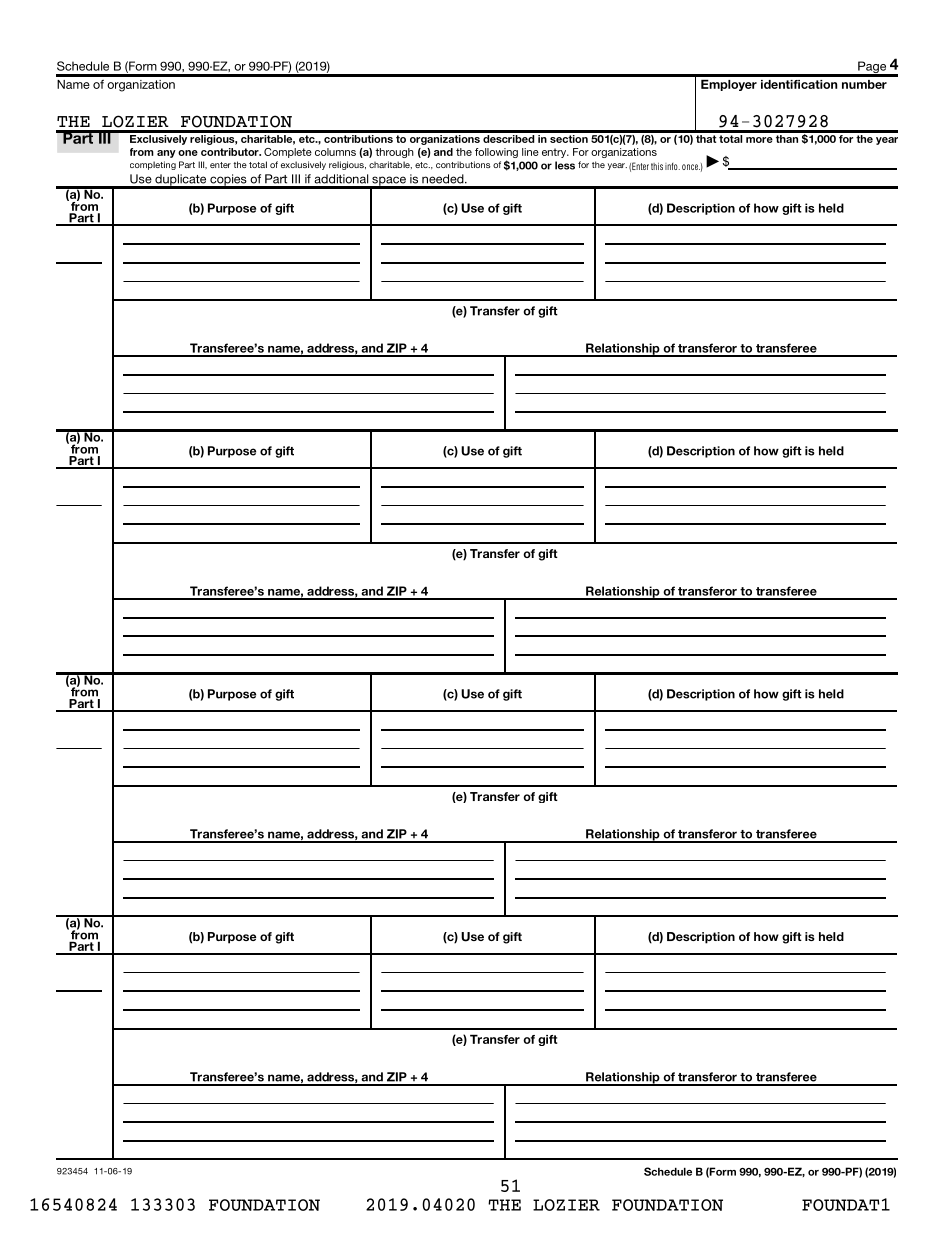  Describe the element at coordinates (672, 166) in the screenshot. I see `info` at that location.
